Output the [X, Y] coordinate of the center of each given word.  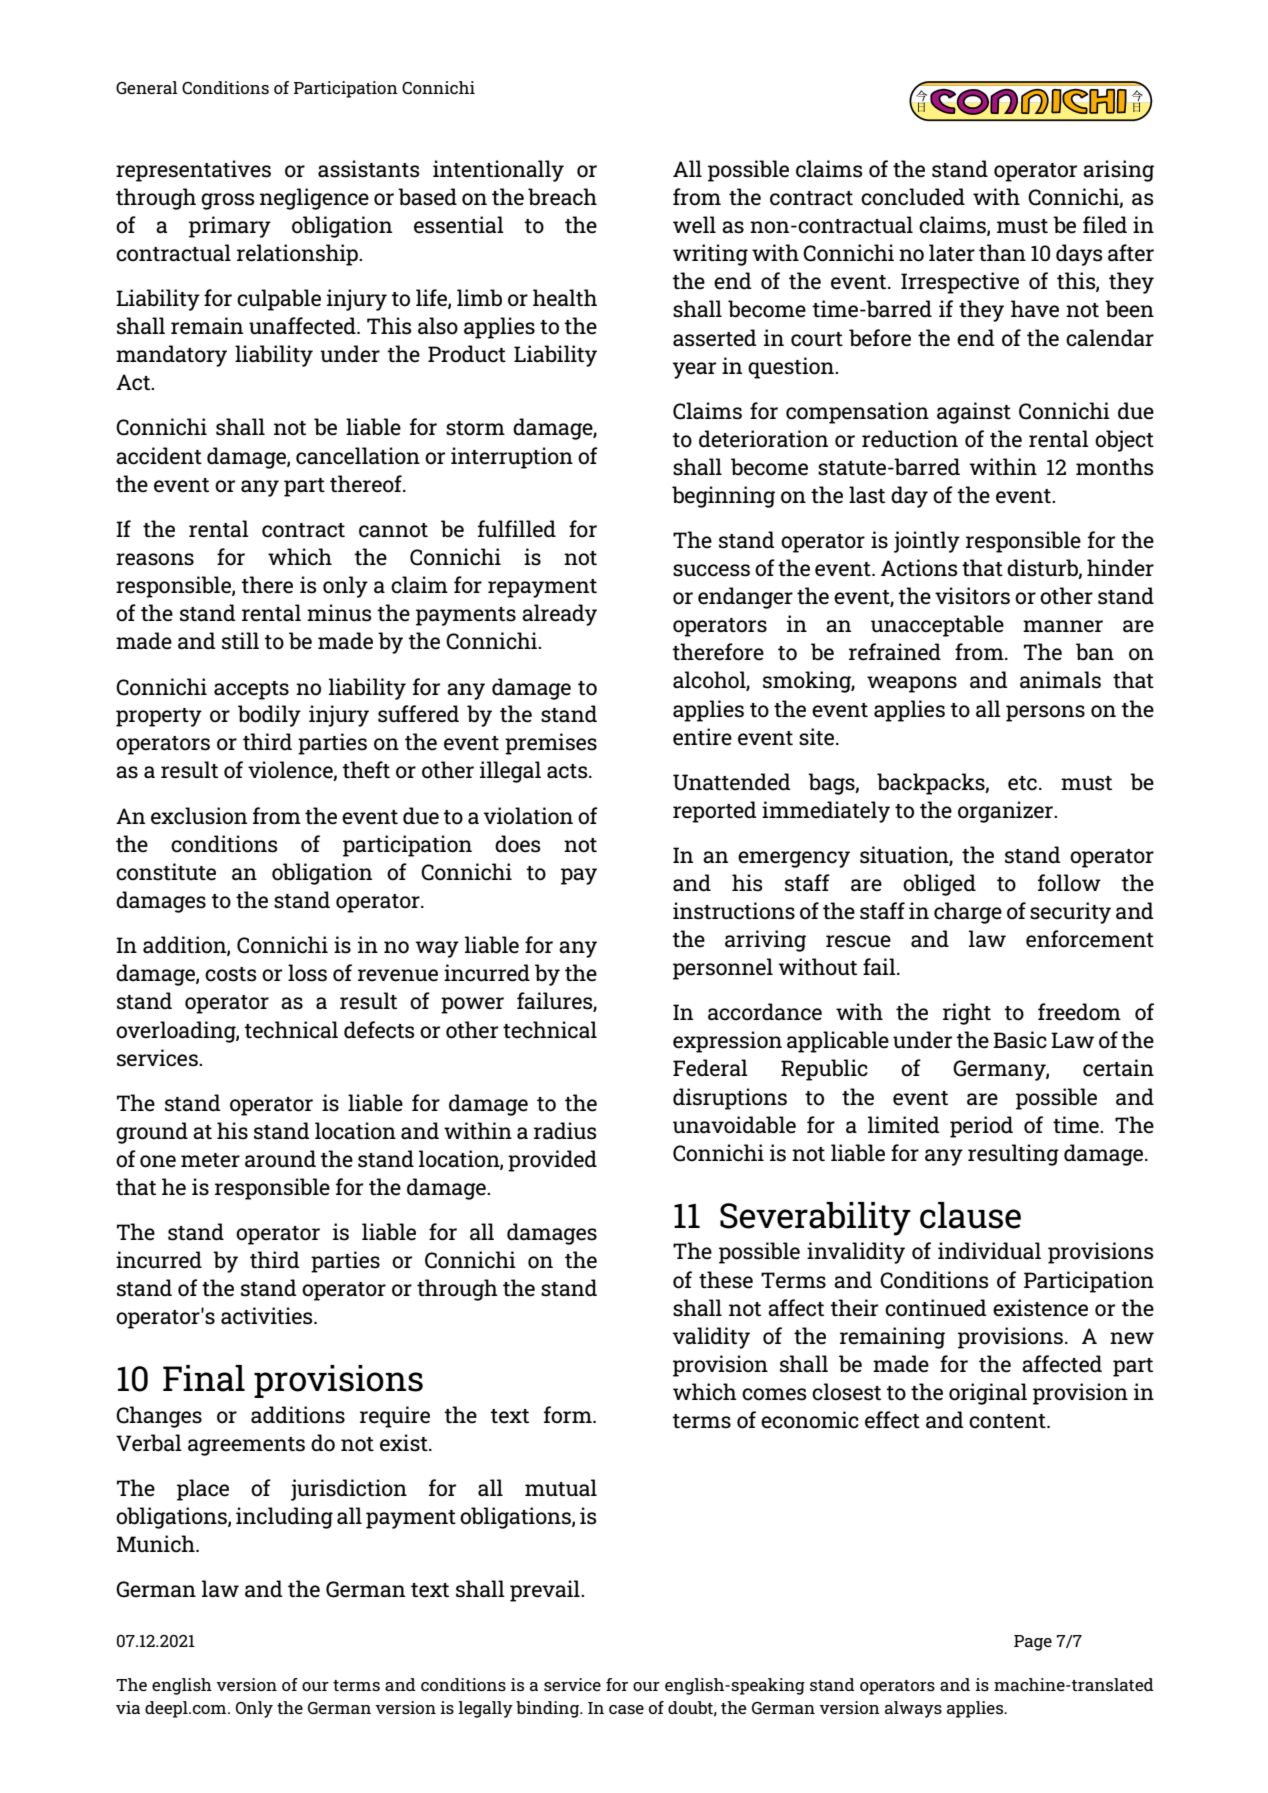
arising [1118, 171]
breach [562, 197]
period [981, 1127]
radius [565, 1131]
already [559, 615]
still [240, 641]
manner [1063, 626]
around [280, 1159]
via [128, 1707]
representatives [193, 171]
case [626, 1709]
